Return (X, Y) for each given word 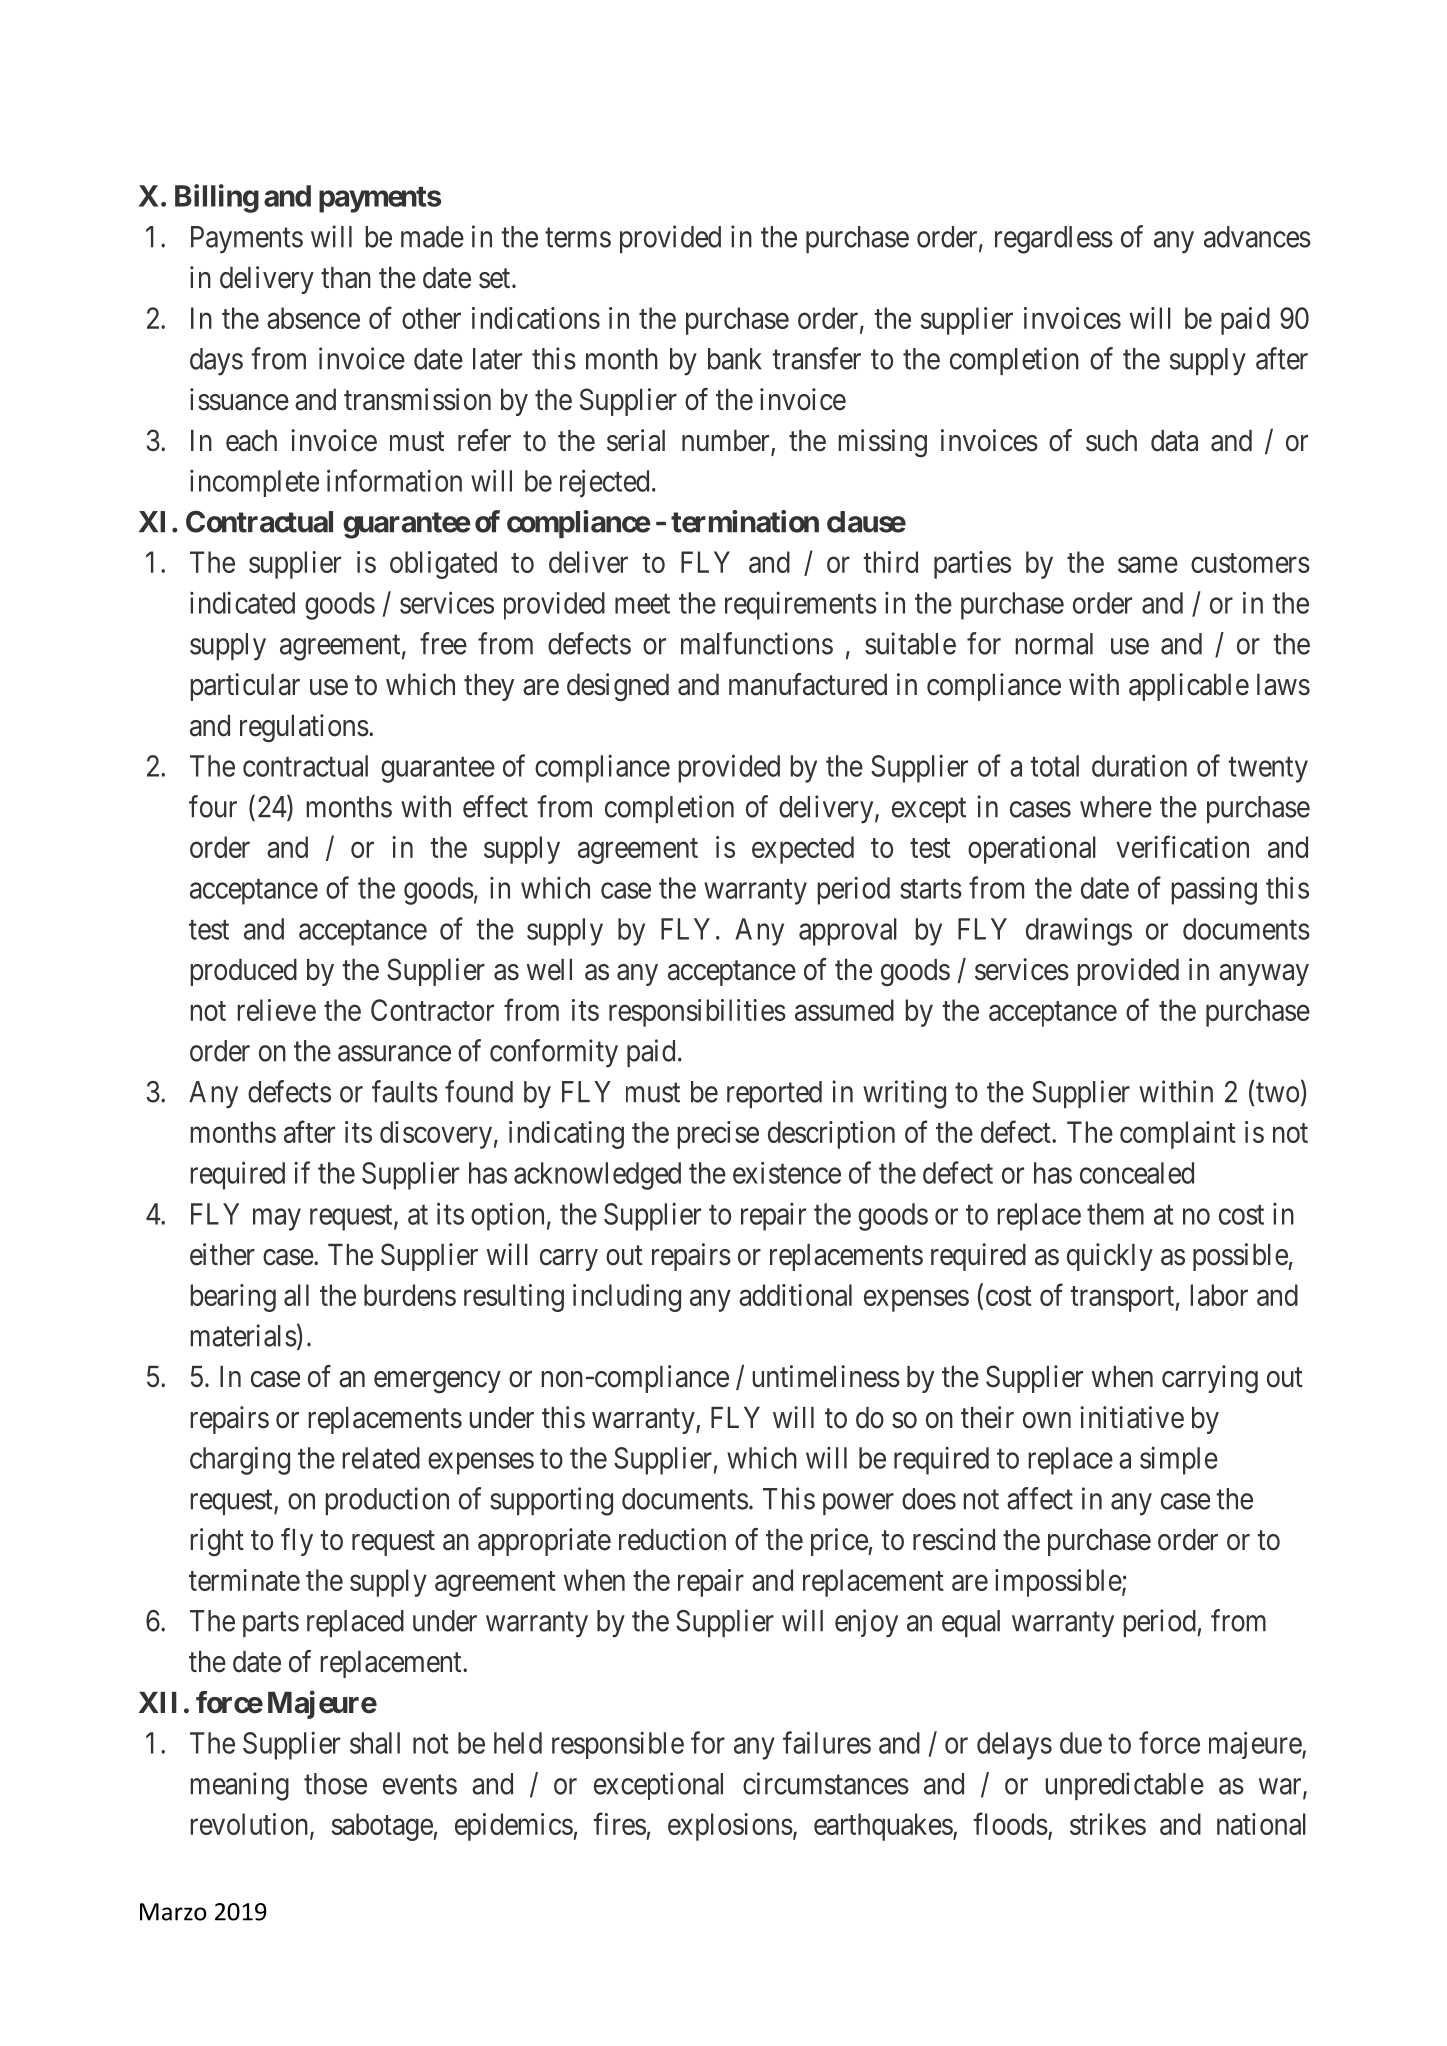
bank (735, 359)
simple (1179, 1460)
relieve (276, 1010)
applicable (1189, 687)
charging (240, 1460)
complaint (1178, 1135)
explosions (730, 1827)
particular (245, 687)
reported (774, 1094)
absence (313, 318)
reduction (672, 1539)
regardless (1054, 240)
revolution (250, 1825)
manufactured (808, 684)
